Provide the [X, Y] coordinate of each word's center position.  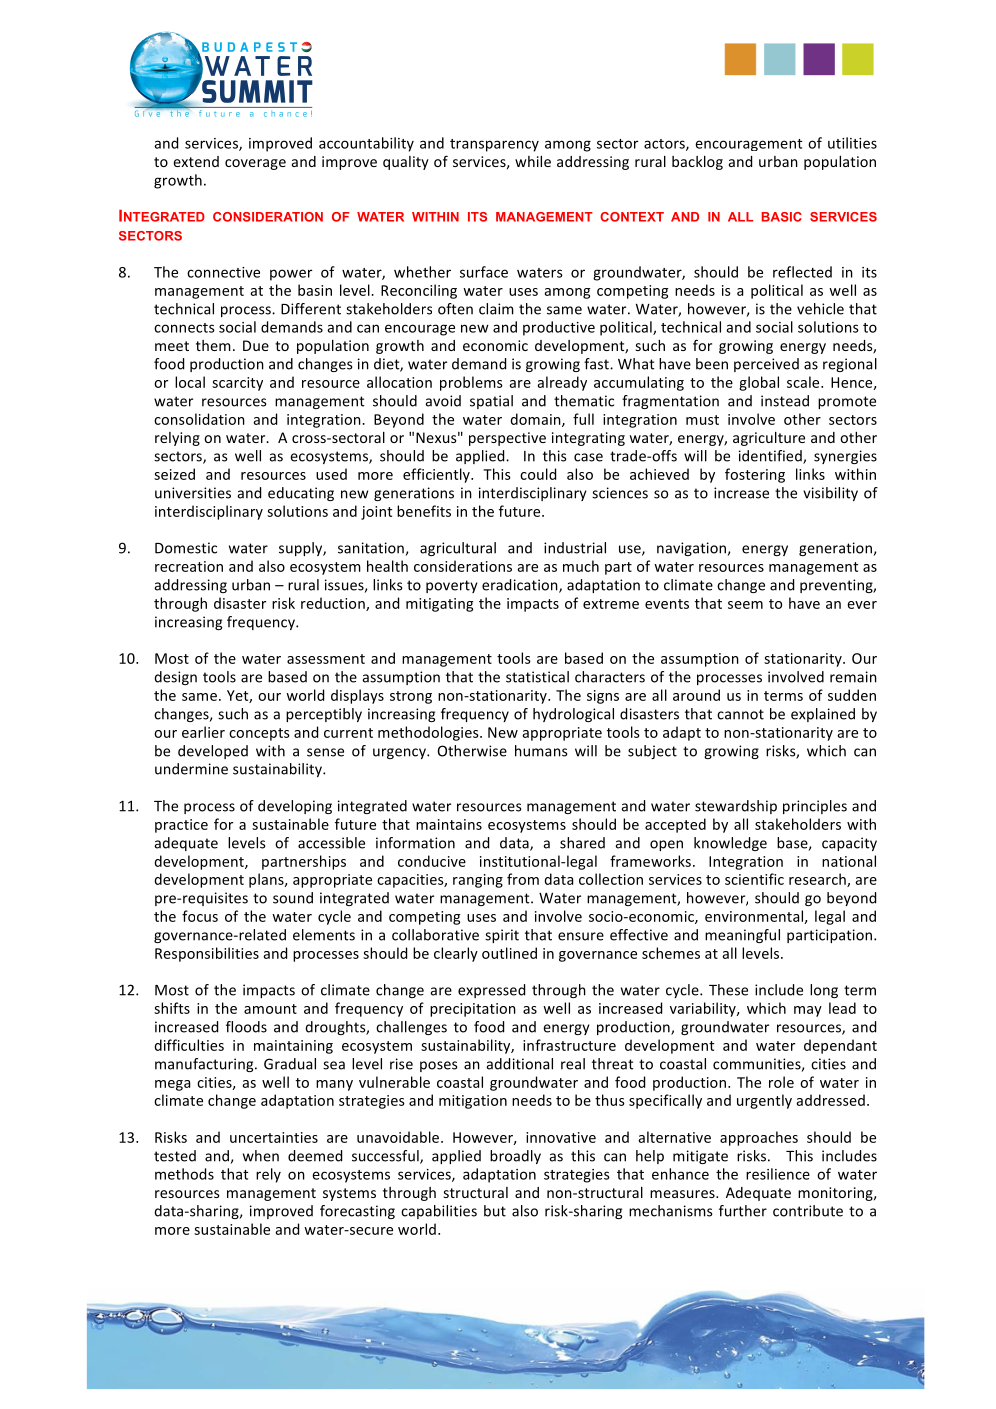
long [824, 991]
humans [541, 751]
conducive [432, 861]
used [331, 474]
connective [223, 272]
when [261, 1156]
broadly [515, 1157]
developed [213, 752]
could [538, 474]
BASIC [782, 217]
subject [652, 752]
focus [200, 916]
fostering [755, 475]
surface [484, 272]
